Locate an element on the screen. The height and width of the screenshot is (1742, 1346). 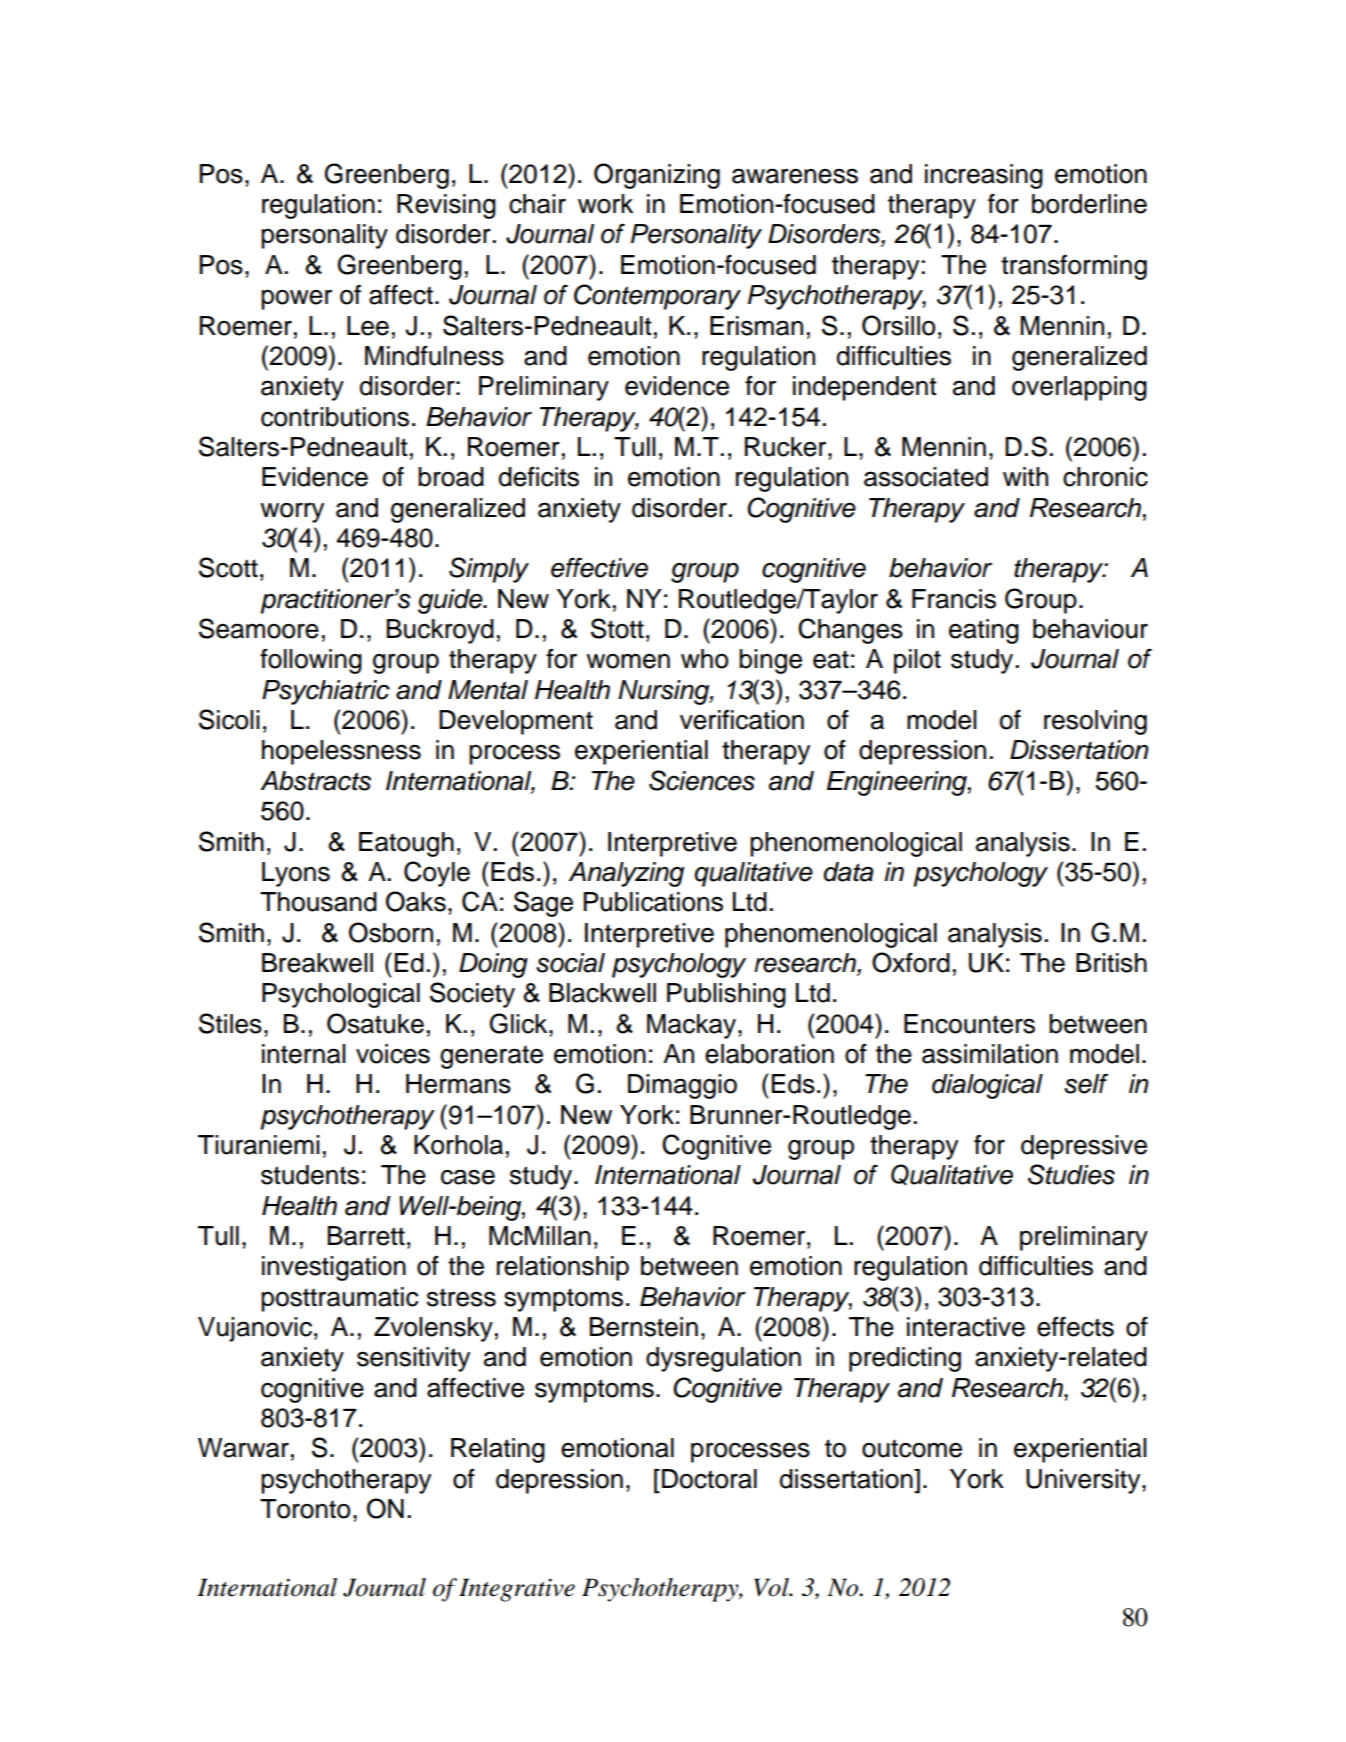
who is located at coordinates (704, 659).
